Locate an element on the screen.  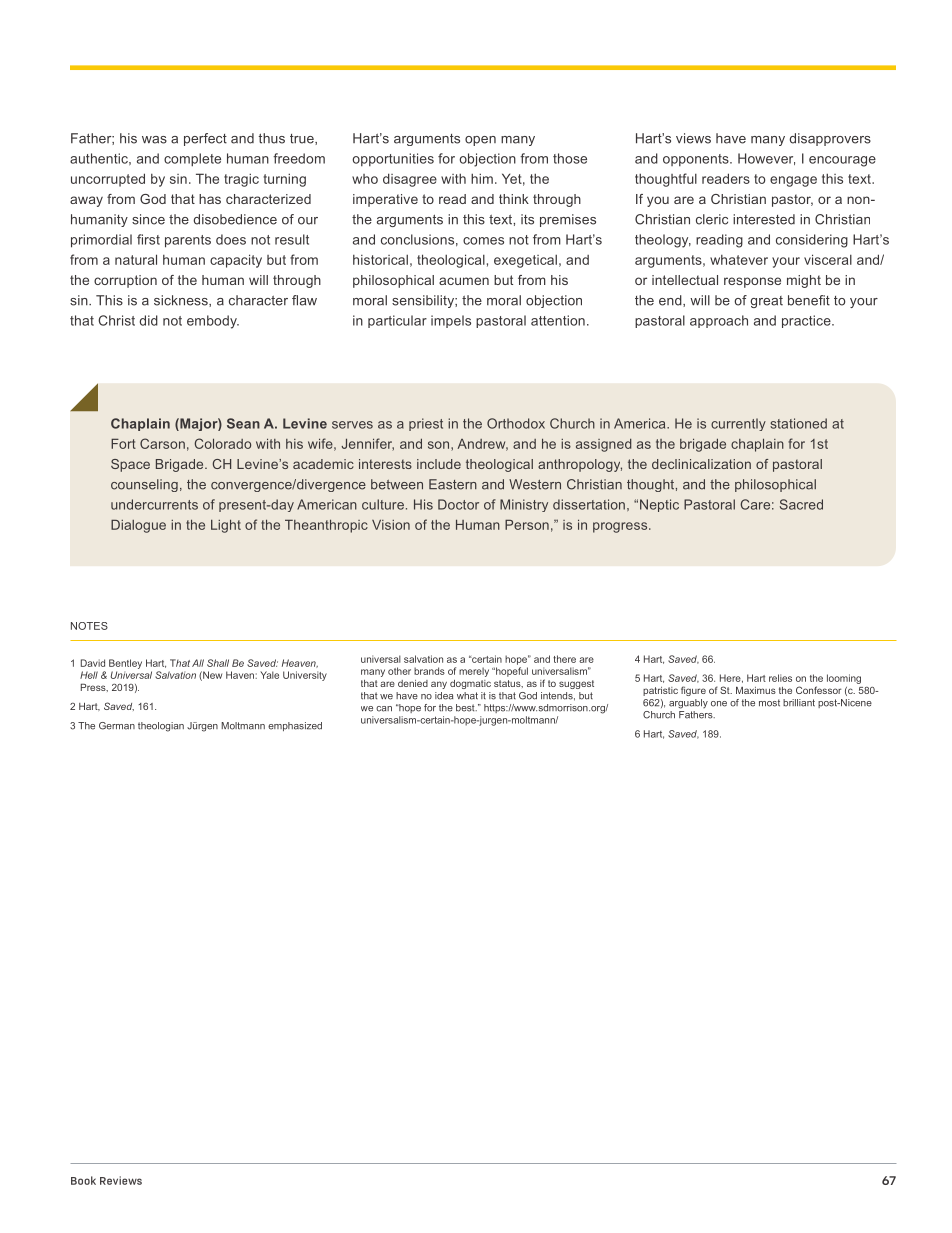
complete is located at coordinates (192, 160).
